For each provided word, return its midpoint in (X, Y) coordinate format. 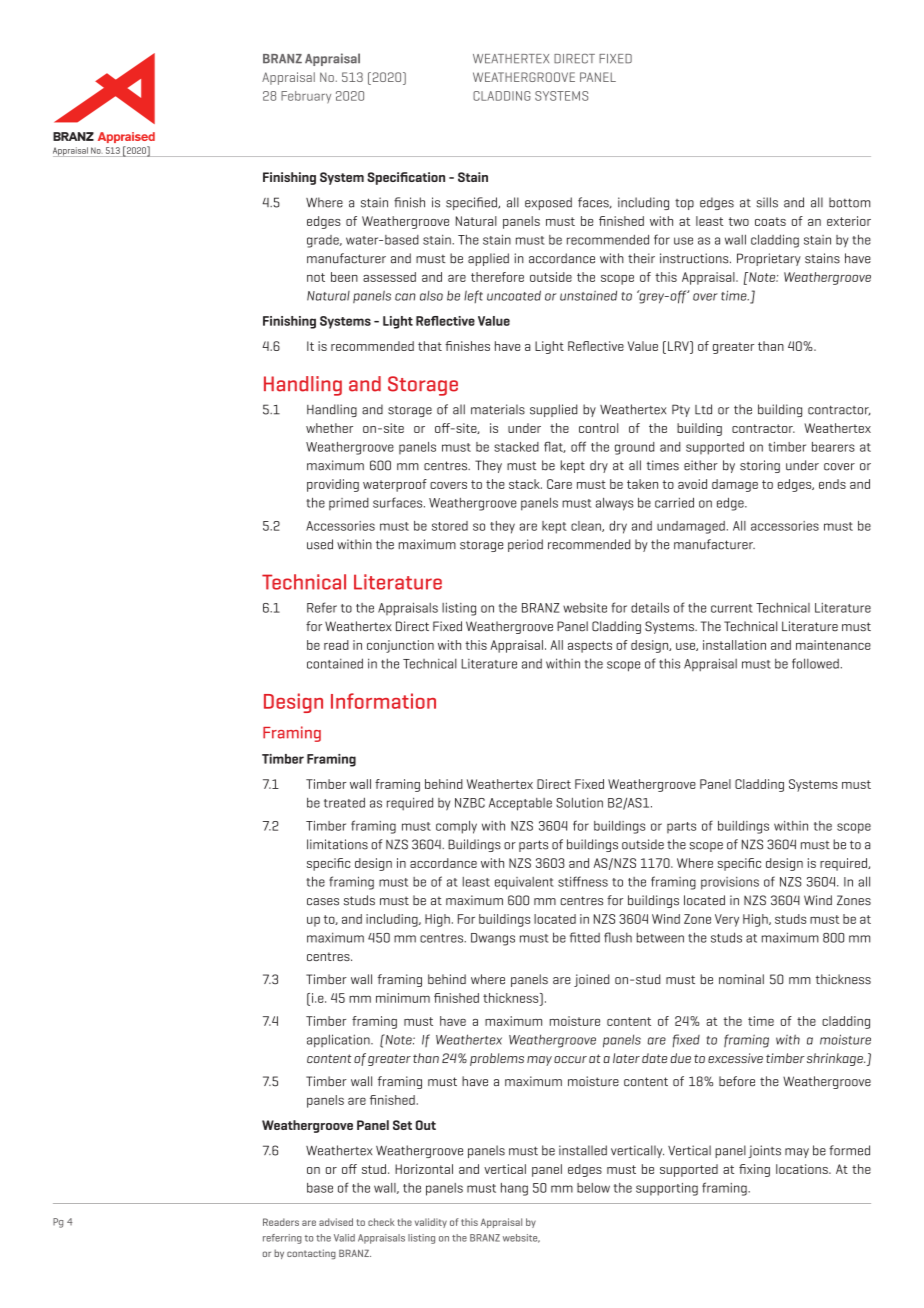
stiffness (583, 881)
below (593, 1188)
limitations (337, 844)
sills (767, 202)
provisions (730, 883)
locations (803, 1169)
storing (760, 466)
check (381, 1222)
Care (559, 484)
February (306, 97)
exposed (548, 203)
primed (349, 504)
